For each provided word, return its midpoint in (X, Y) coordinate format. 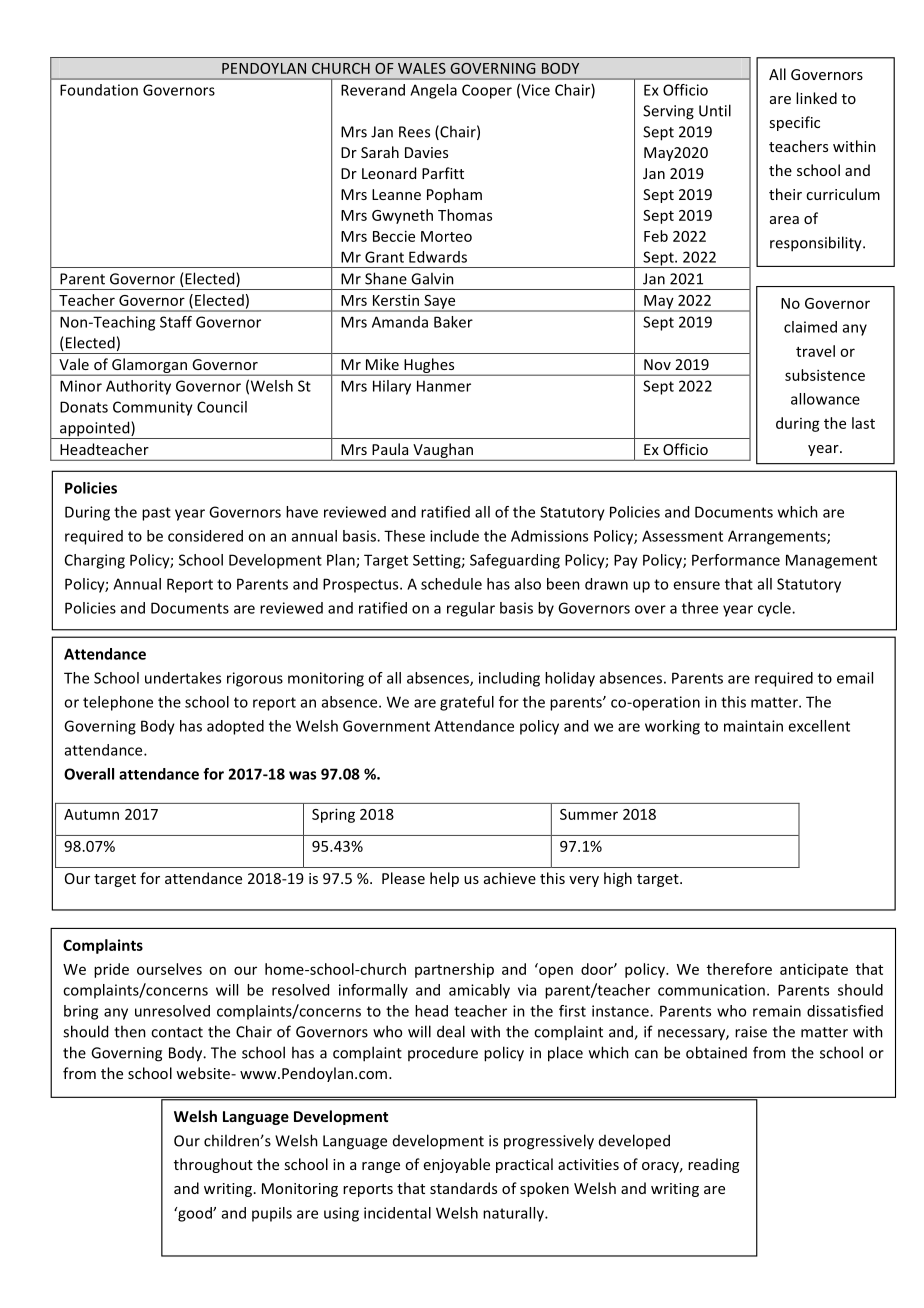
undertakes (183, 678)
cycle (775, 609)
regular (471, 609)
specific (794, 123)
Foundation (99, 90)
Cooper (487, 91)
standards (463, 1188)
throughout (213, 1165)
